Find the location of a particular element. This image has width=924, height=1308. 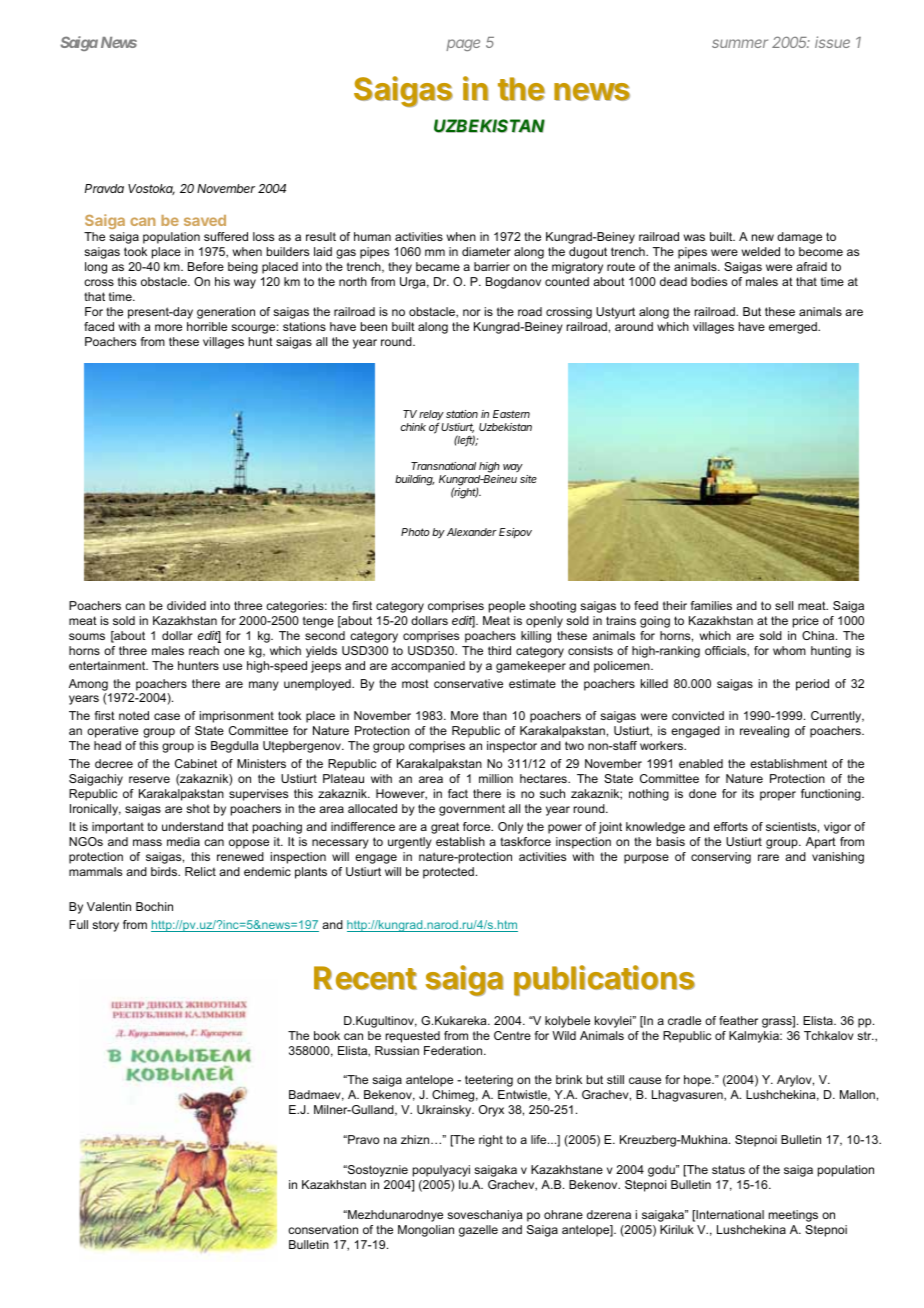

rare is located at coordinates (768, 857).
